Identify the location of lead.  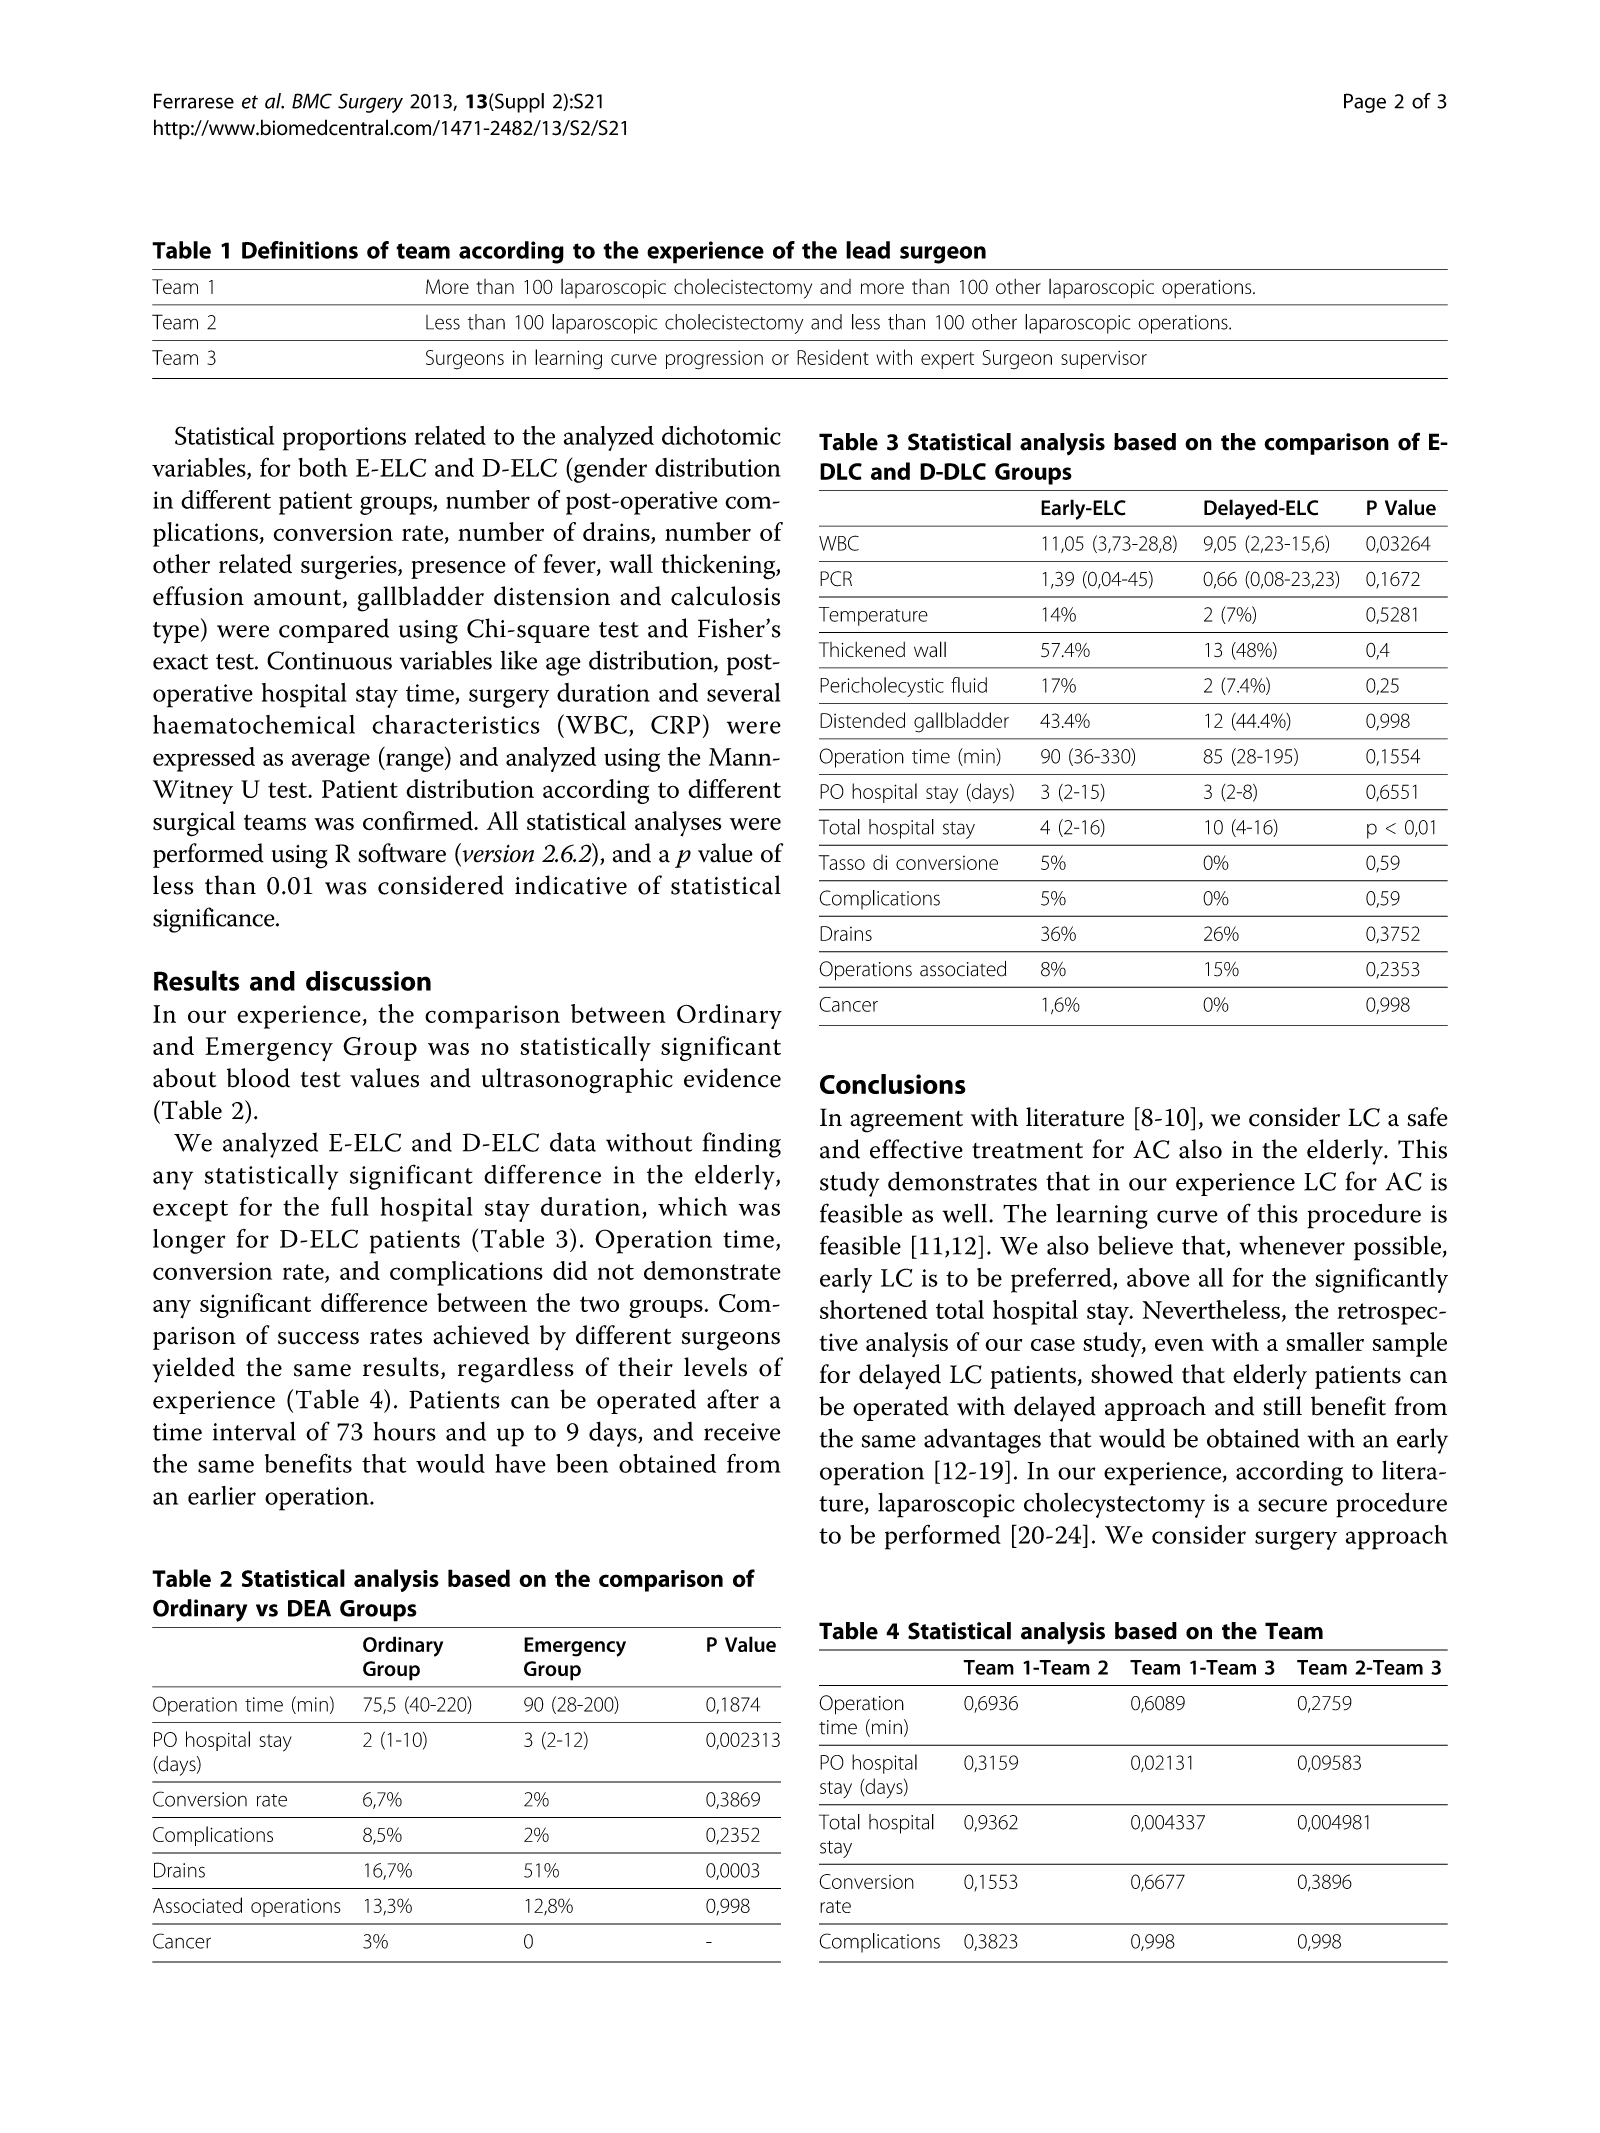
(868, 250).
